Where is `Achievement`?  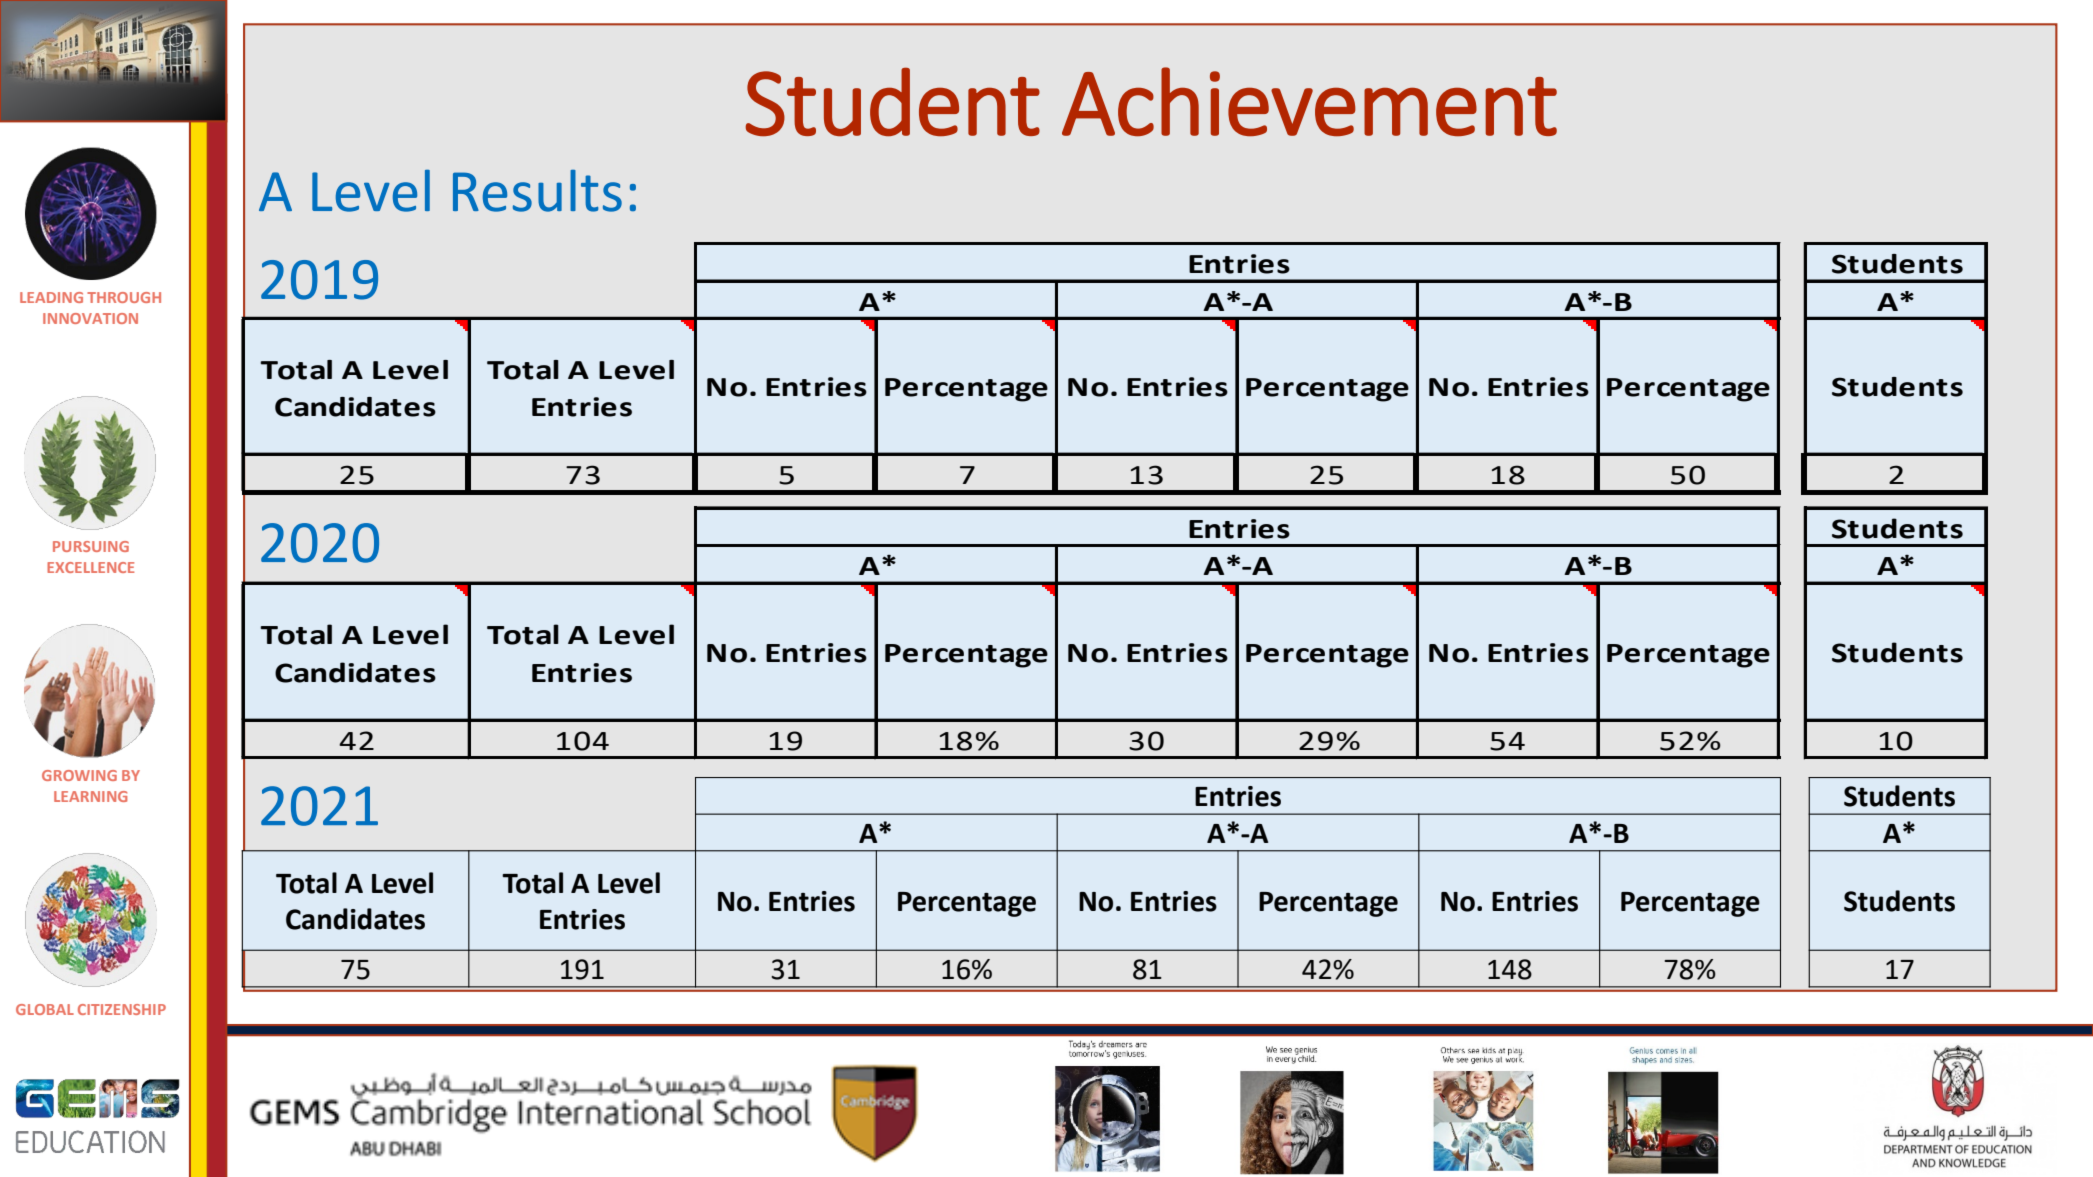
Achievement is located at coordinates (1309, 101).
